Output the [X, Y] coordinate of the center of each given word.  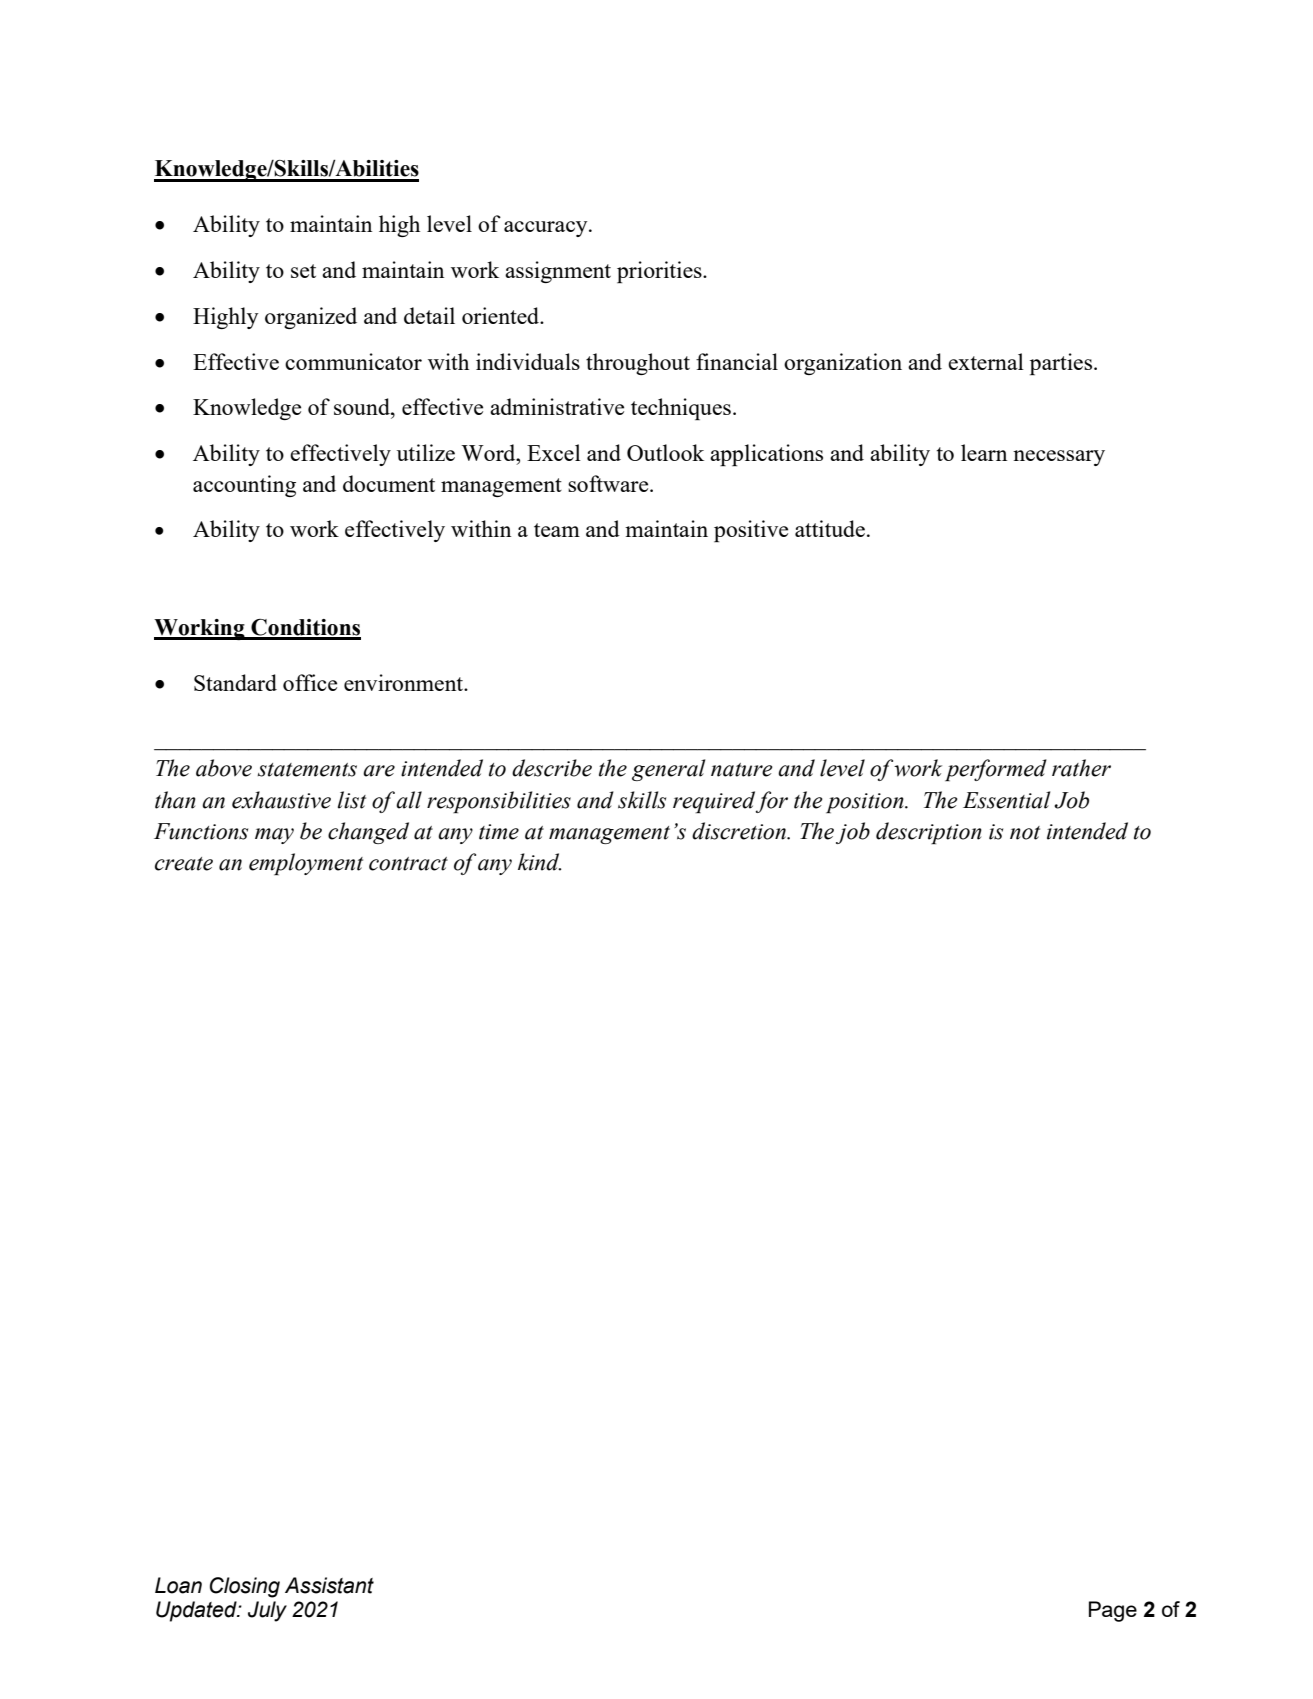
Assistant [329, 1585]
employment [306, 864]
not [1025, 833]
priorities [660, 272]
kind [539, 862]
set [303, 271]
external [986, 361]
